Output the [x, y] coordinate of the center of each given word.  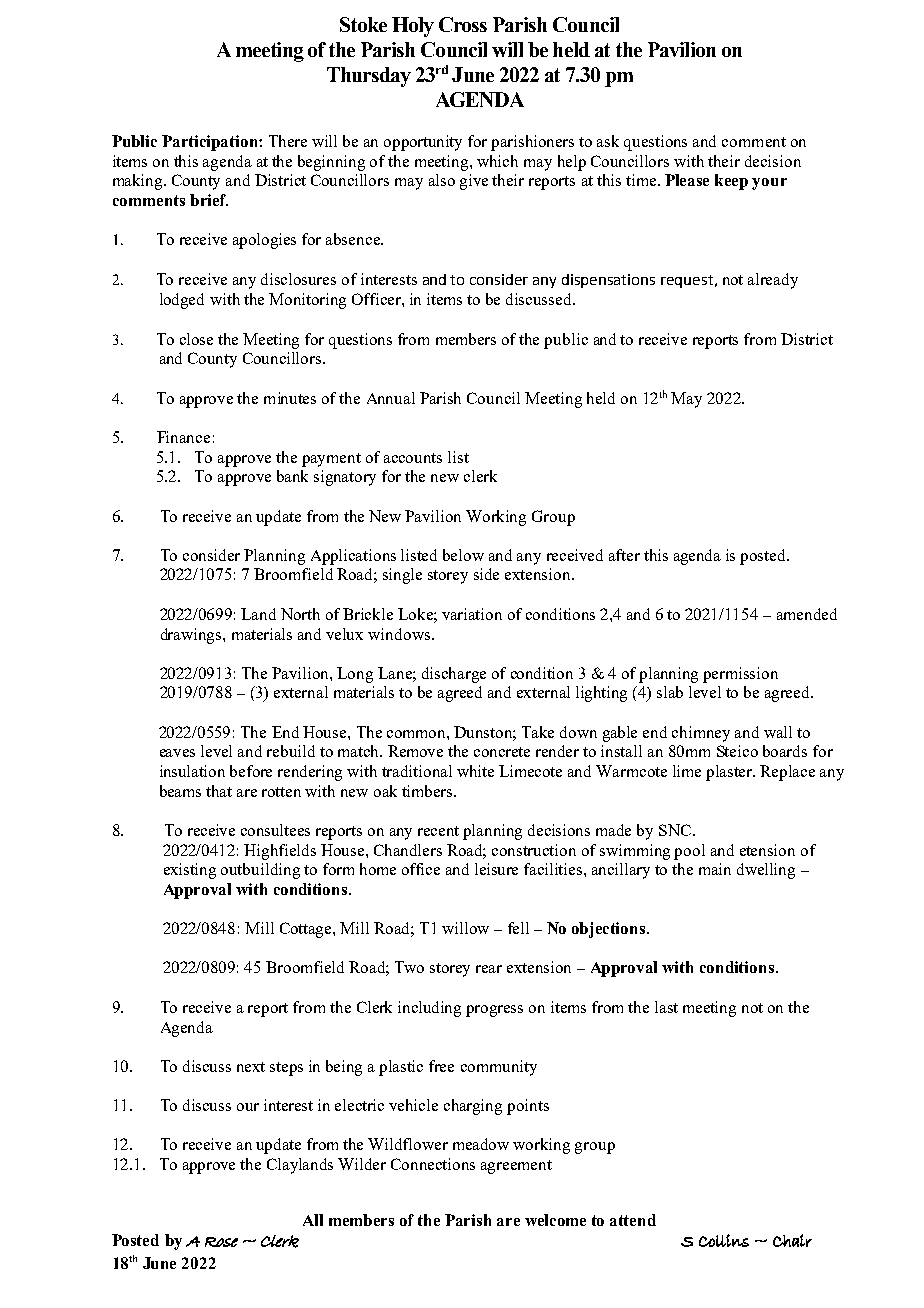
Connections [433, 1164]
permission [740, 675]
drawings [192, 636]
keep [731, 182]
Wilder [362, 1164]
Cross [463, 24]
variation [472, 614]
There [288, 141]
